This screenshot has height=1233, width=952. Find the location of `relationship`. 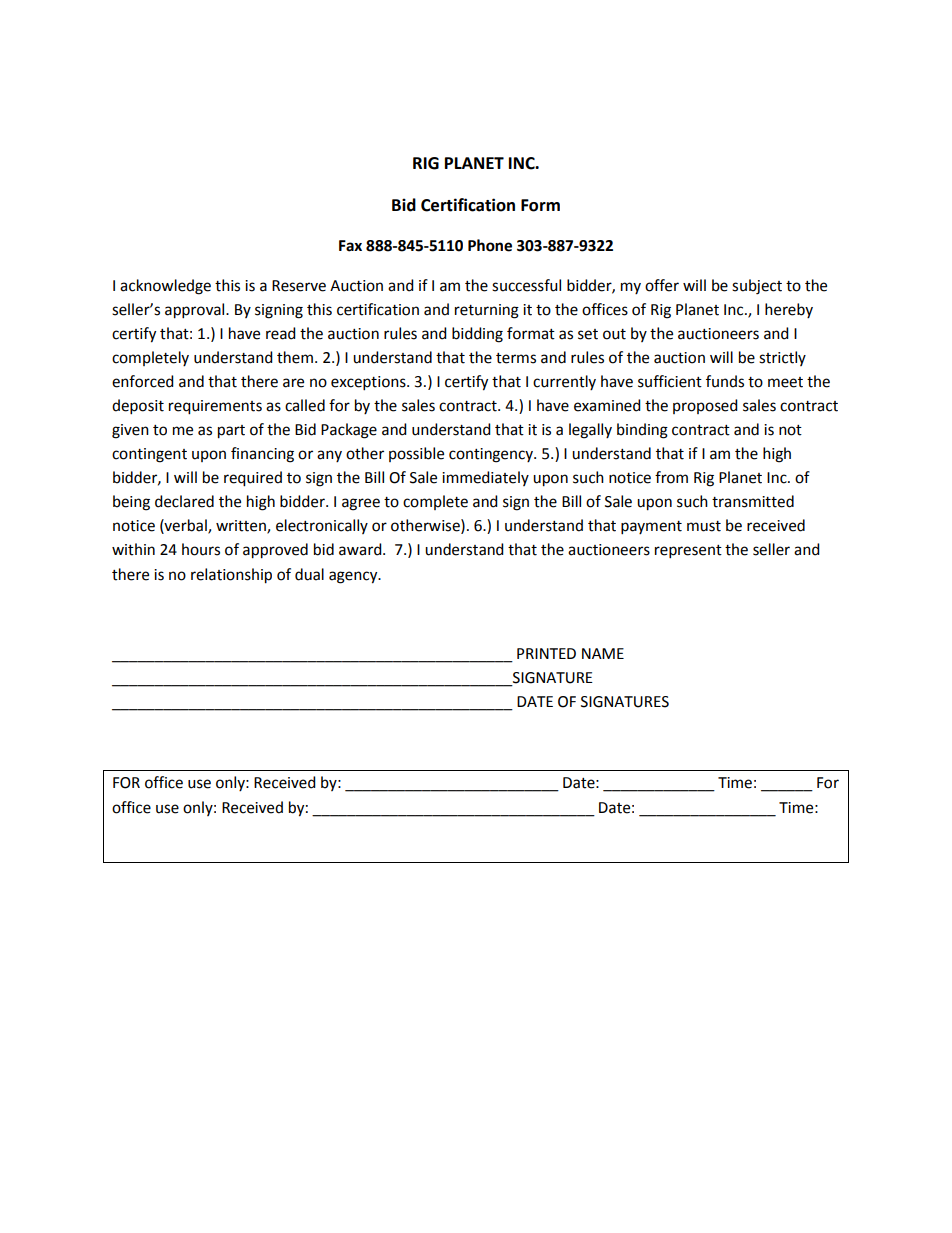

relationship is located at coordinates (231, 576).
